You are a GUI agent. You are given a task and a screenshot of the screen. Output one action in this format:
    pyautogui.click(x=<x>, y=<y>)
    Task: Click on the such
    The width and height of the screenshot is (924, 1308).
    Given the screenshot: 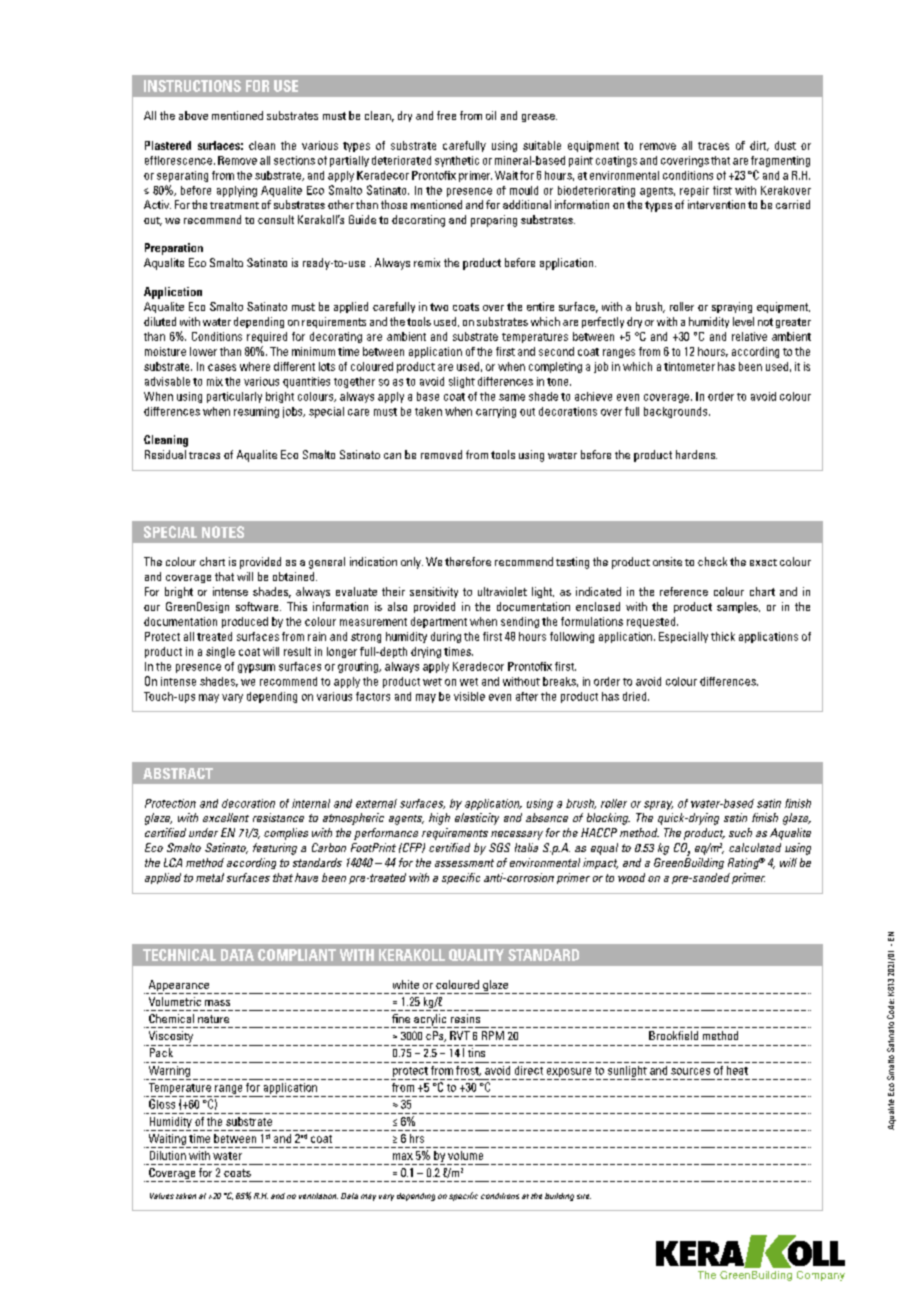 What is the action you would take?
    pyautogui.click(x=740, y=832)
